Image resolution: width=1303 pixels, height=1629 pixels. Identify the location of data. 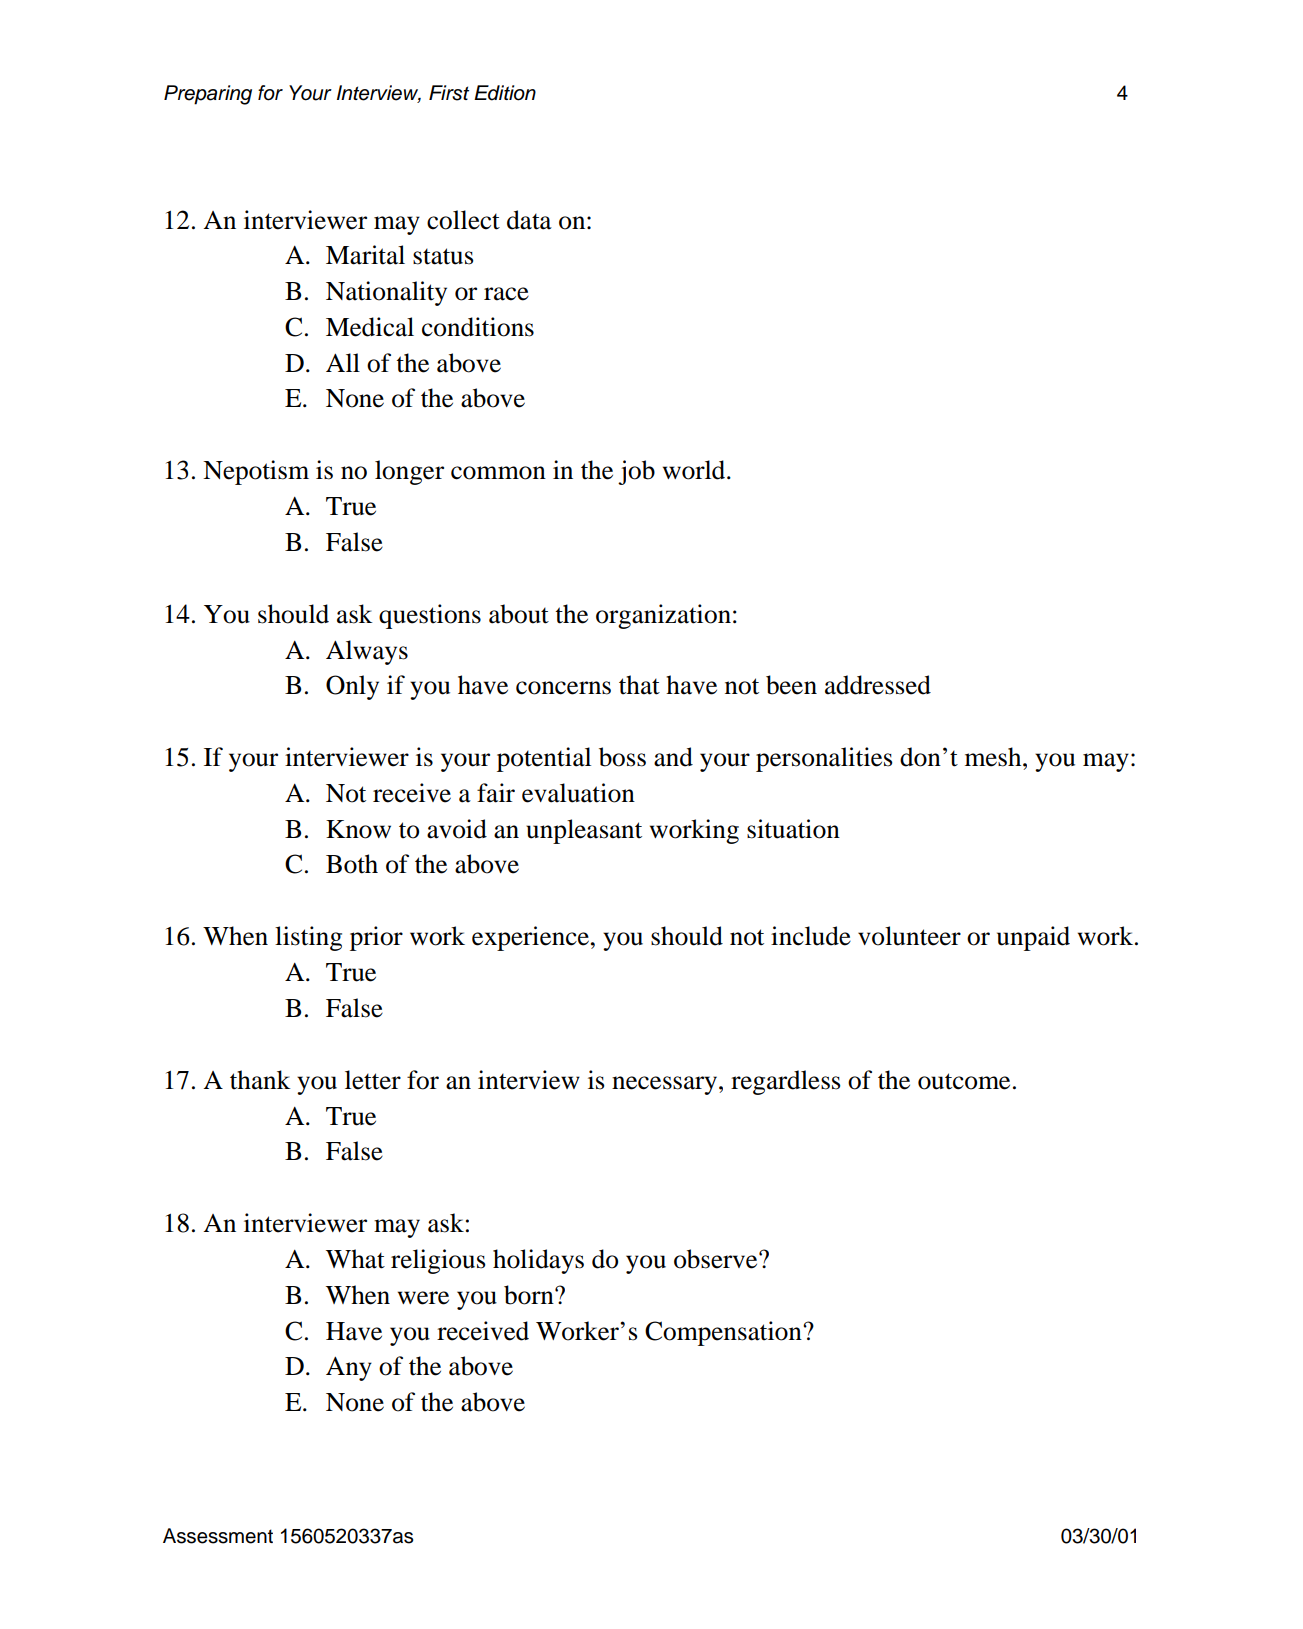
(529, 220).
